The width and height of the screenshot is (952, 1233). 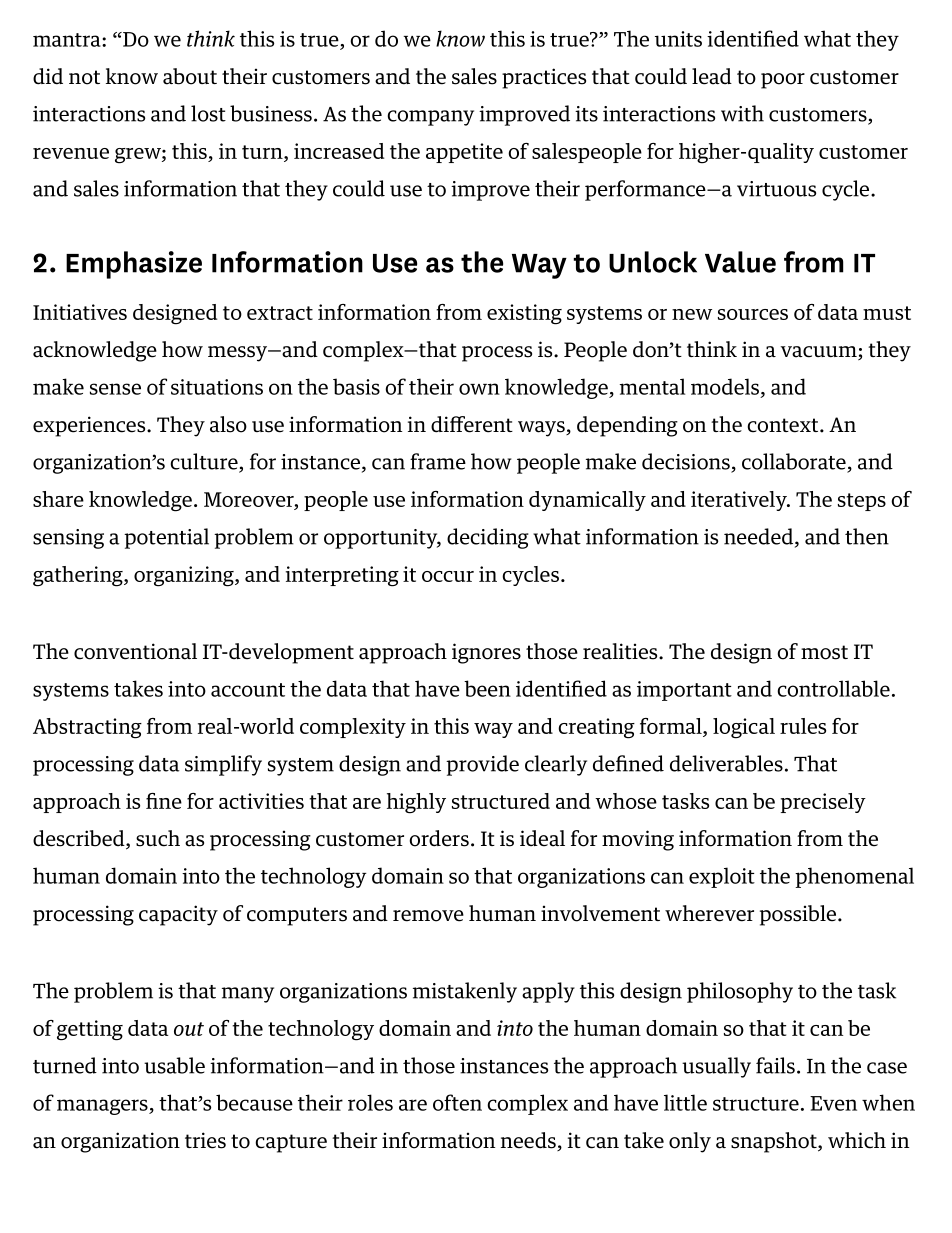 I want to click on managers, so click(x=103, y=1107).
